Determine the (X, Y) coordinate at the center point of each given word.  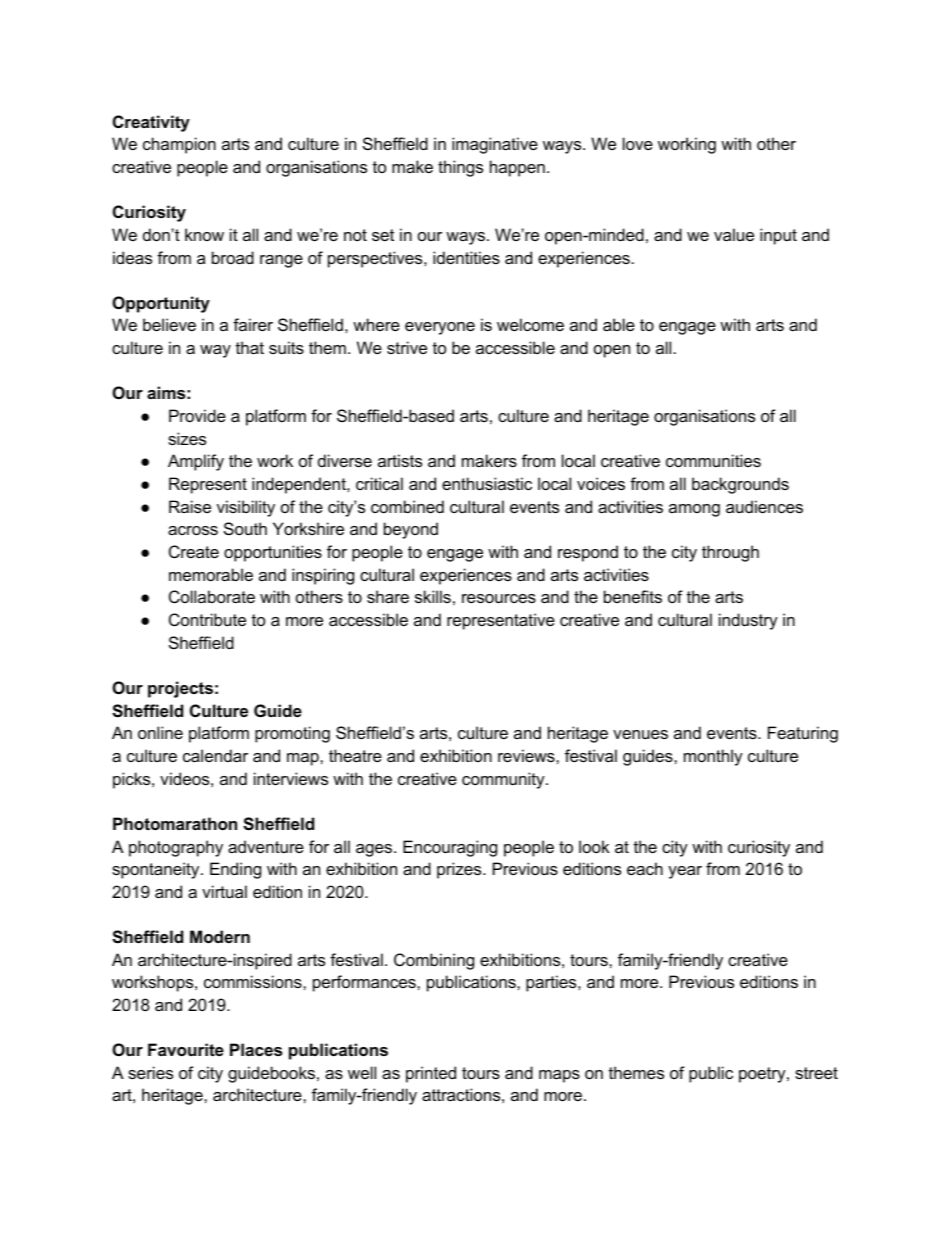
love (638, 143)
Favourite (186, 1049)
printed (431, 1074)
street (816, 1073)
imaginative (495, 145)
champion (179, 145)
